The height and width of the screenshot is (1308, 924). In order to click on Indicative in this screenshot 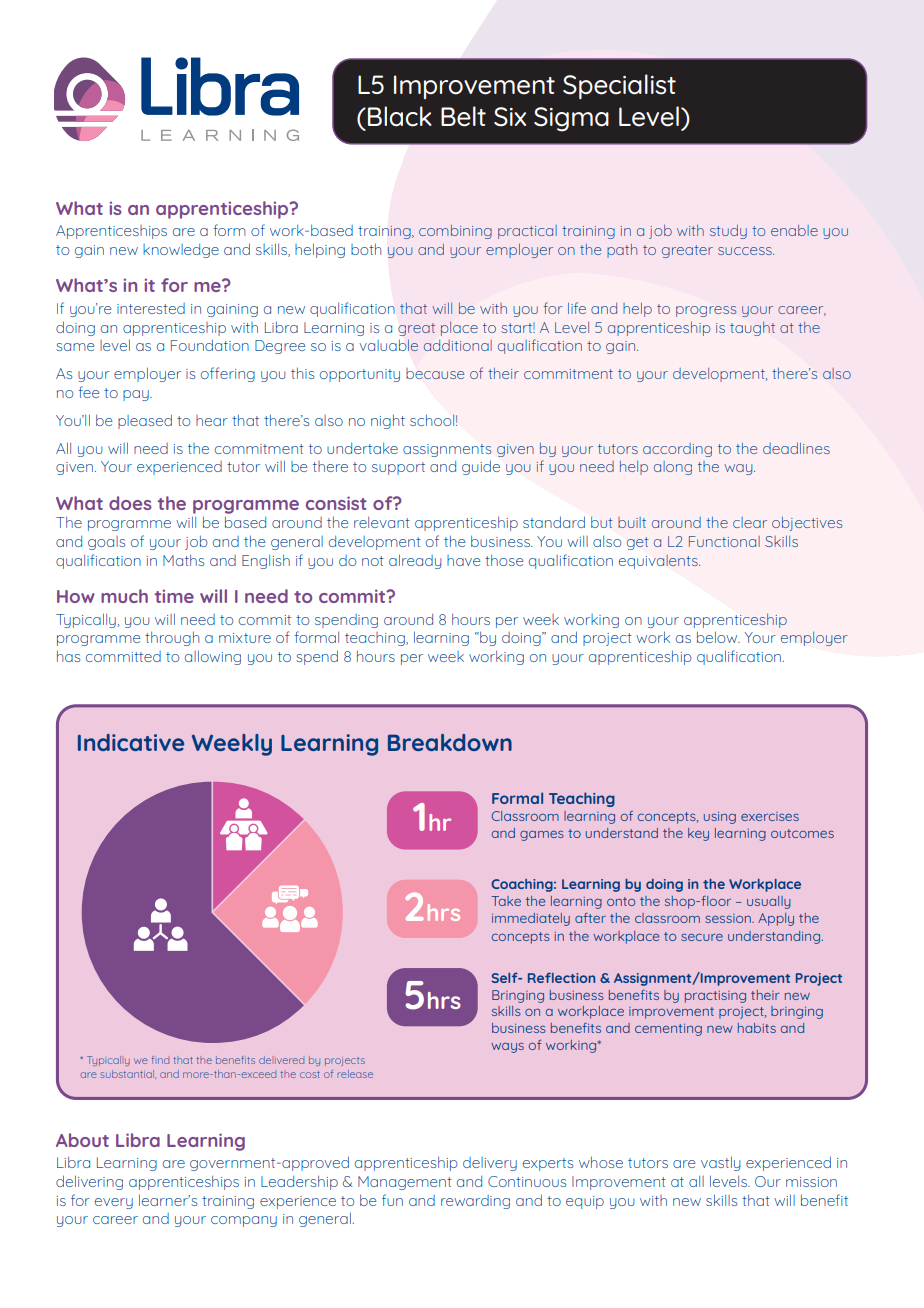, I will do `click(131, 742)`.
